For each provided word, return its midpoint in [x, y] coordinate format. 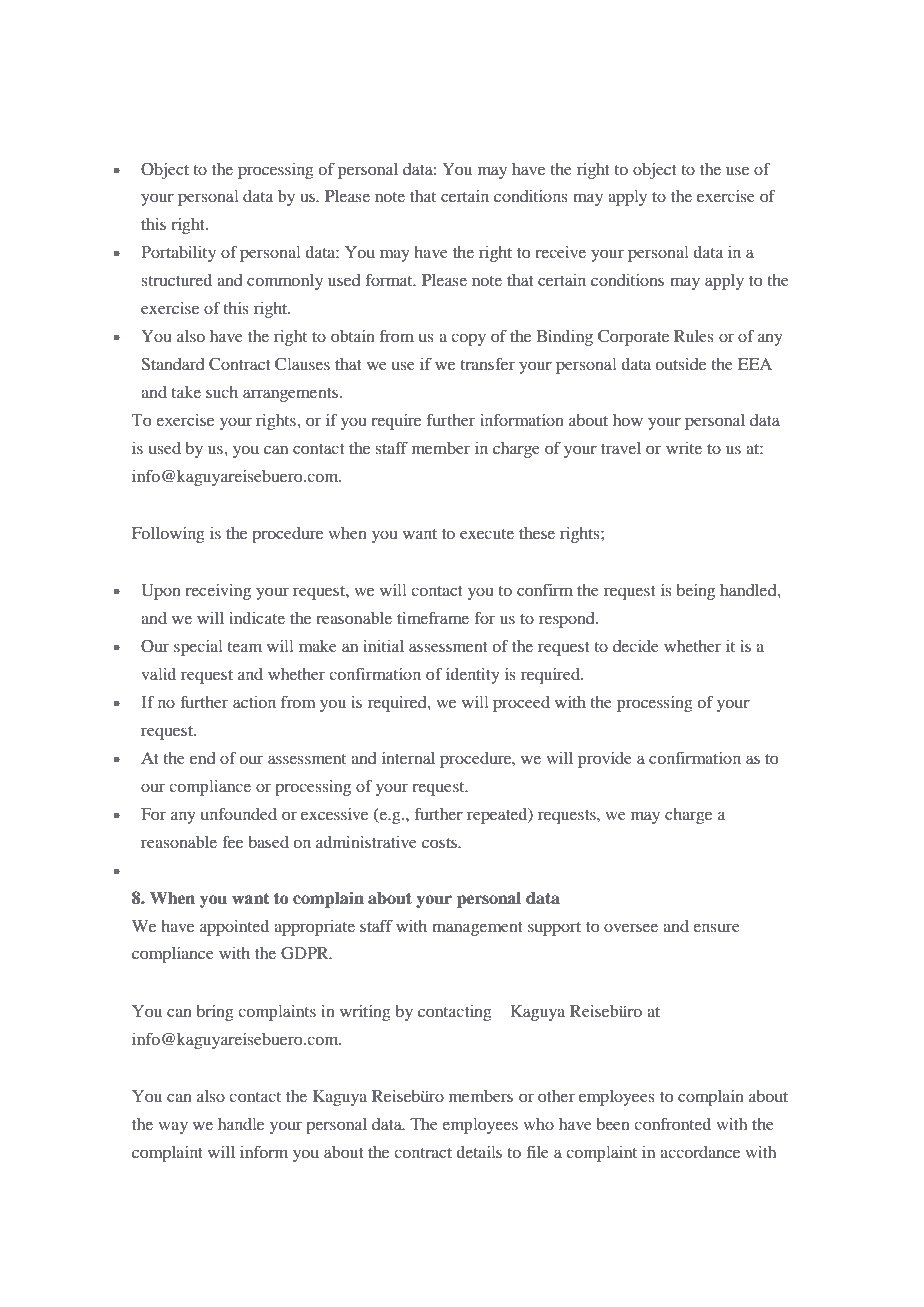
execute [487, 534]
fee [232, 841]
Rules [694, 336]
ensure [716, 927]
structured [177, 280]
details [479, 1152]
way [173, 1127]
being [695, 592]
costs [440, 843]
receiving [218, 592]
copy [468, 339]
